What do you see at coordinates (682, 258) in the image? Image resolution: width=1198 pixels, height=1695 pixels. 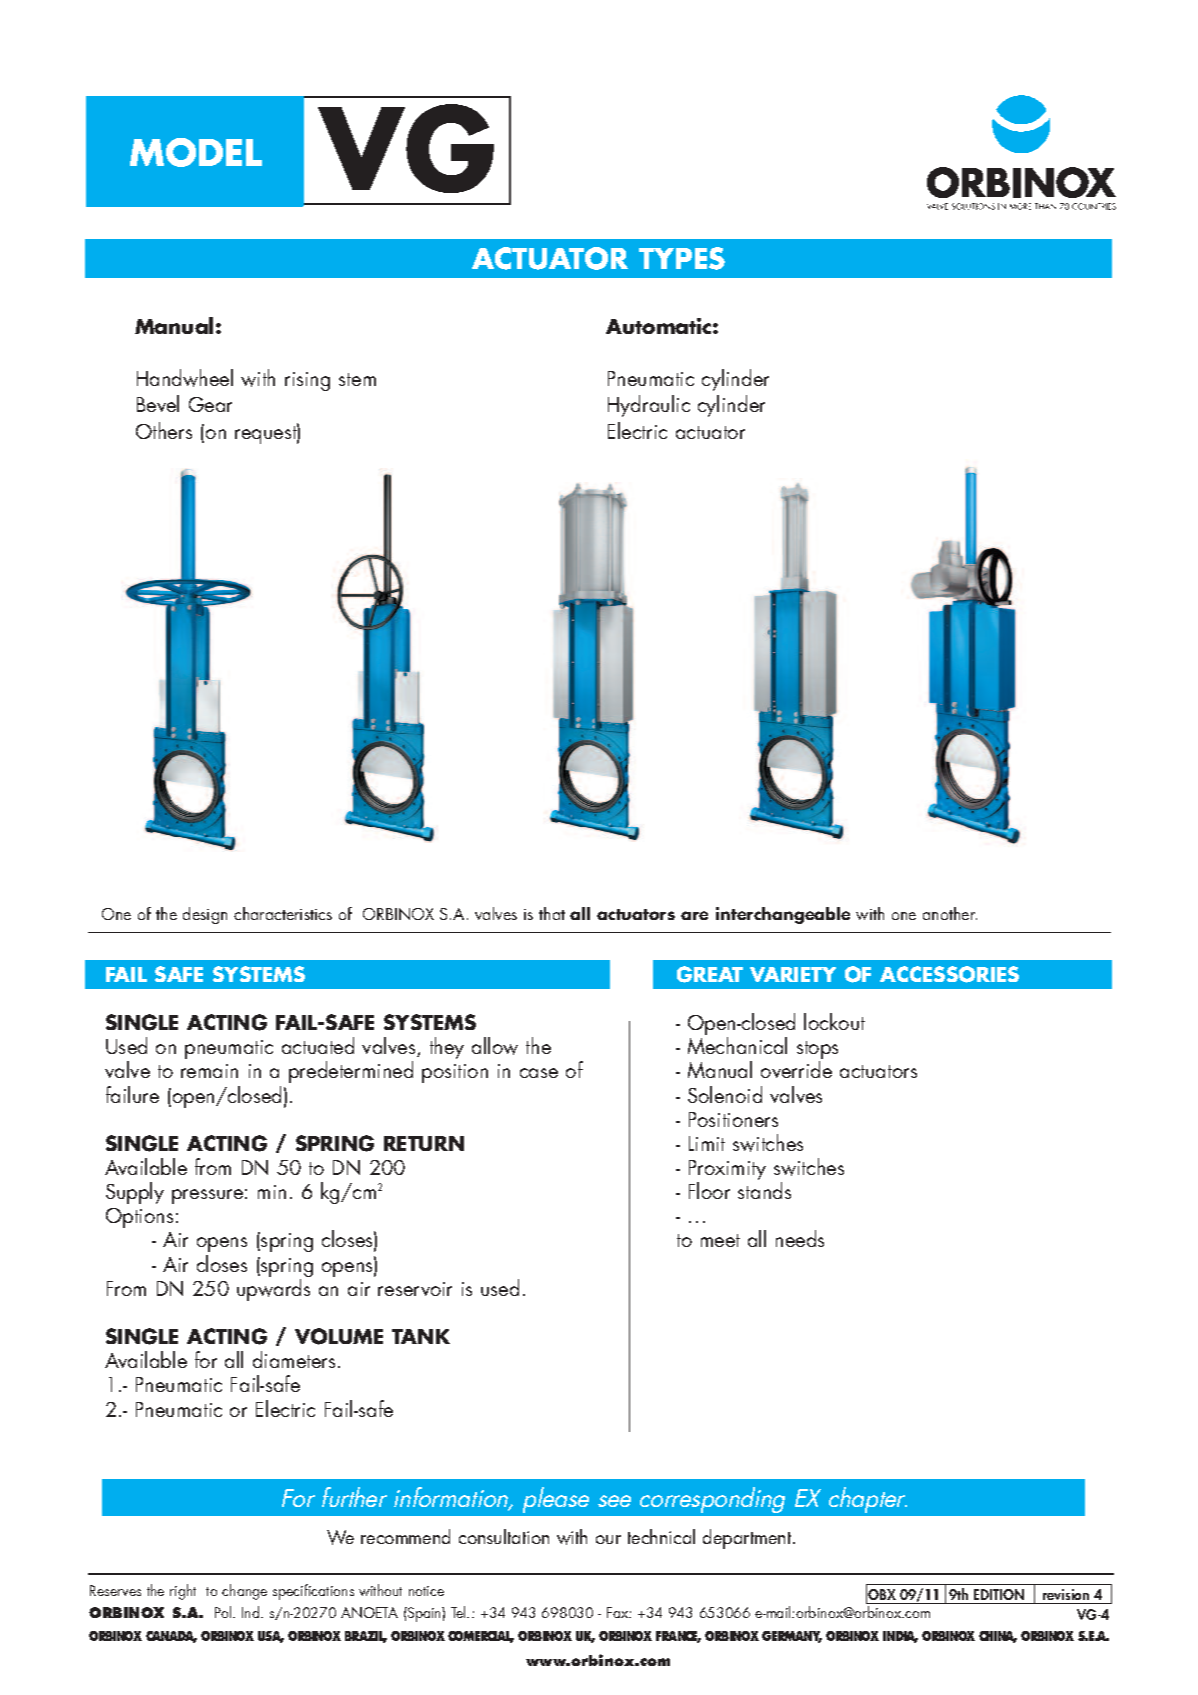 I see `TYPES` at bounding box center [682, 258].
